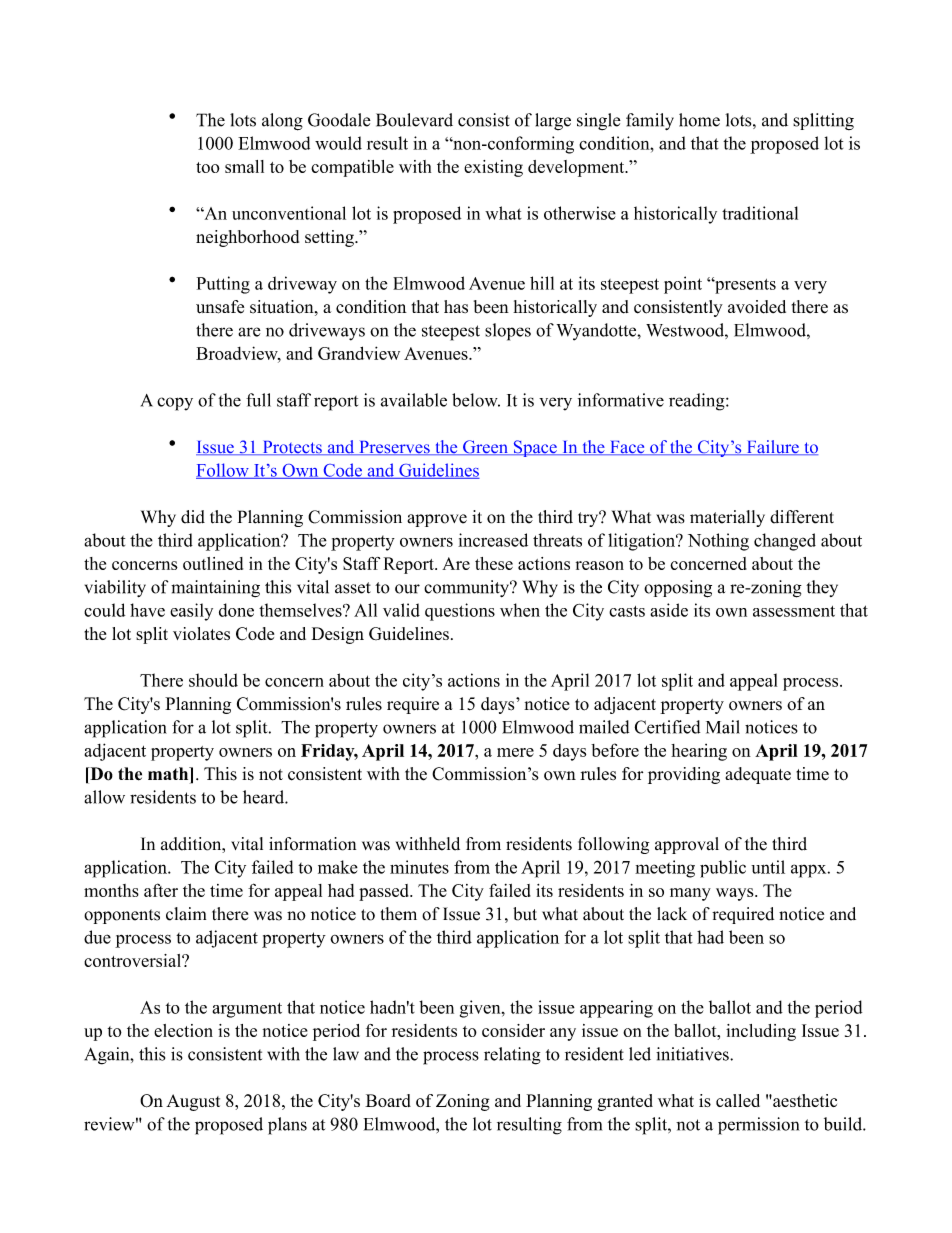 Image resolution: width=952 pixels, height=1233 pixels. I want to click on copy, so click(175, 404).
